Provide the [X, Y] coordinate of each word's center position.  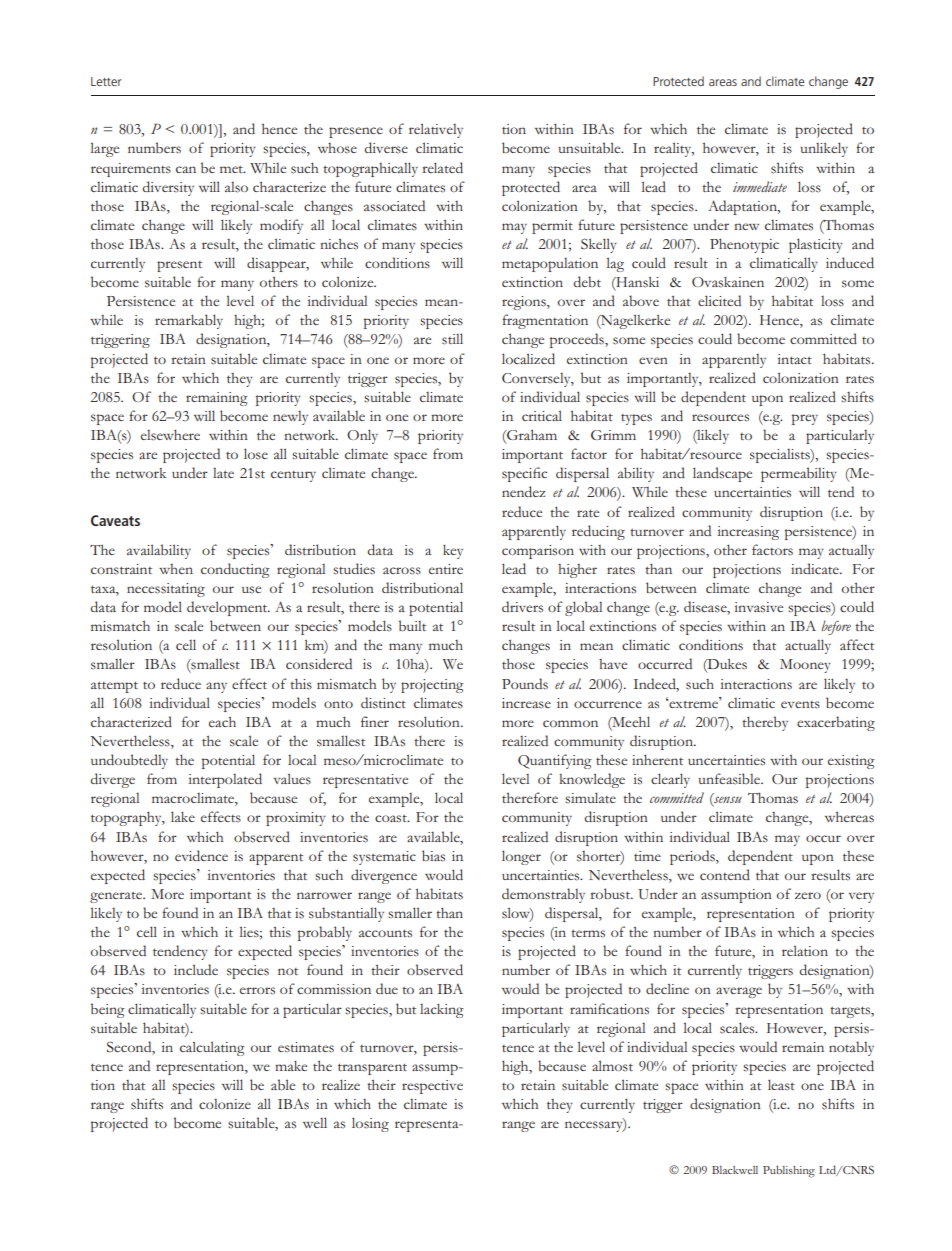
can [186, 169]
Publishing [789, 1171]
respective [432, 1087]
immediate [760, 186]
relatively [436, 130]
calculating [212, 1048]
